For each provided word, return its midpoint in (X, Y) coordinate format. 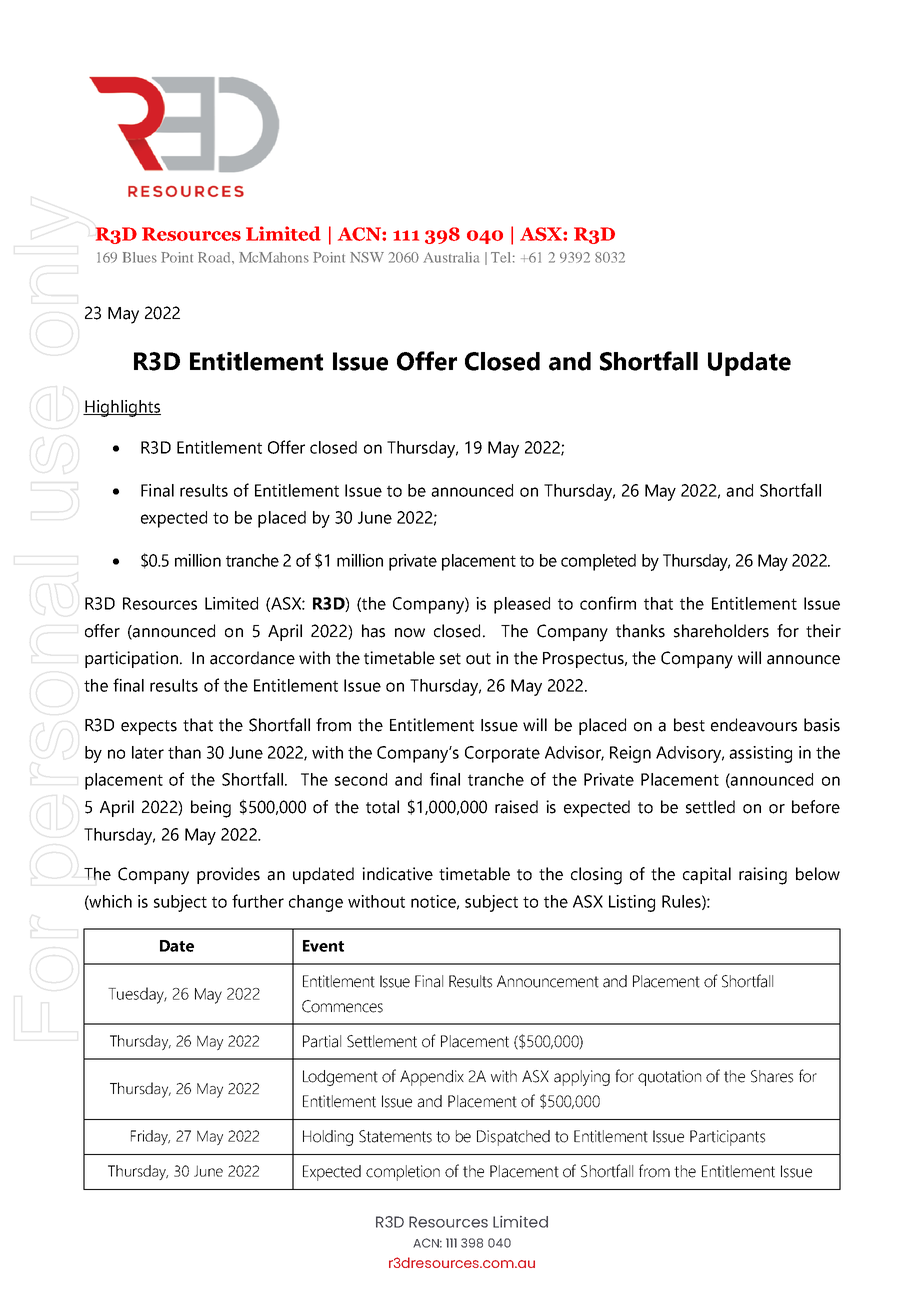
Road (215, 257)
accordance (252, 658)
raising (763, 876)
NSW (367, 257)
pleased (522, 605)
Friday (150, 1137)
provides (228, 875)
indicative (397, 874)
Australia (451, 257)
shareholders (721, 631)
